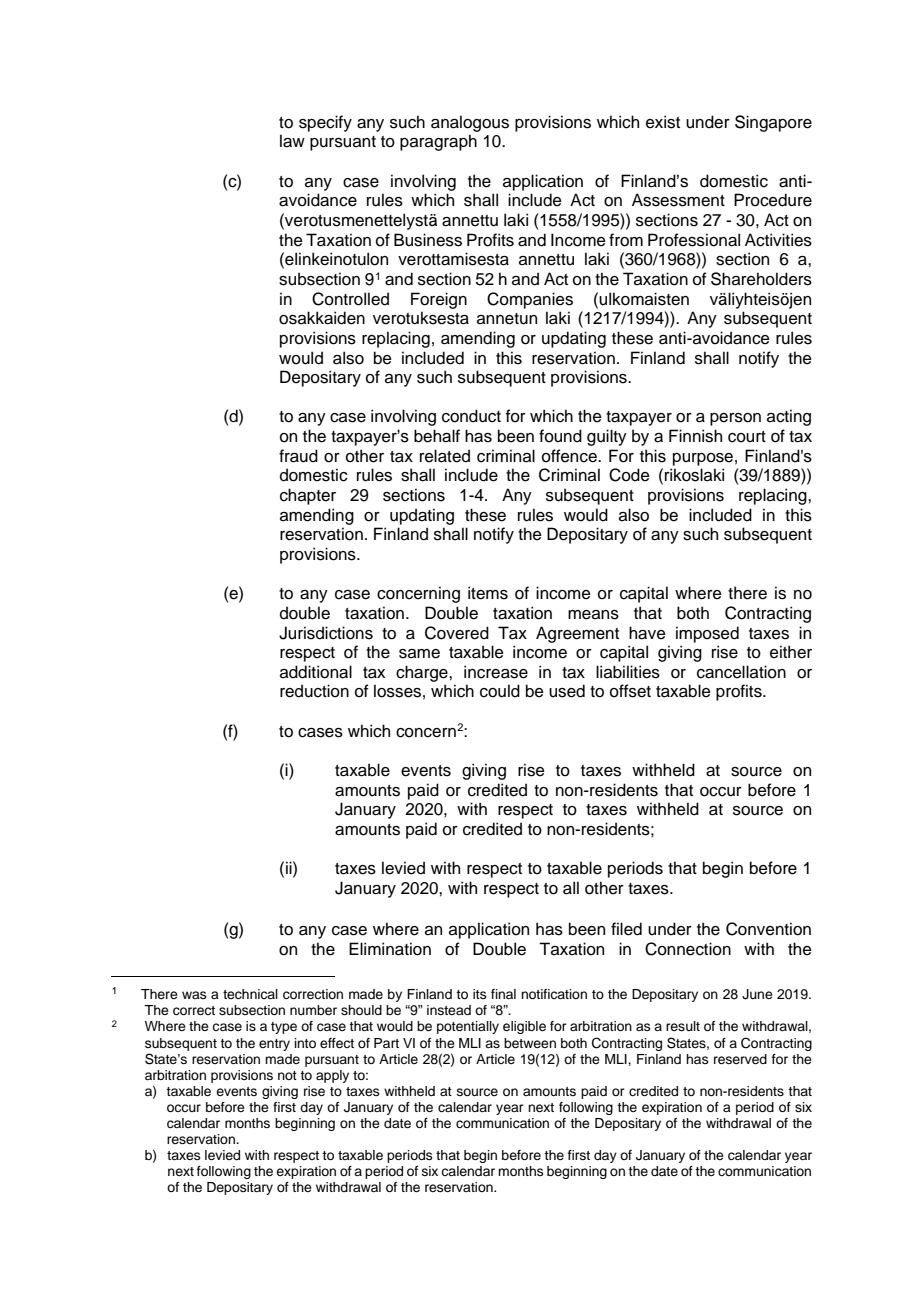  Describe the element at coordinates (735, 419) in the image. I see `person` at that location.
